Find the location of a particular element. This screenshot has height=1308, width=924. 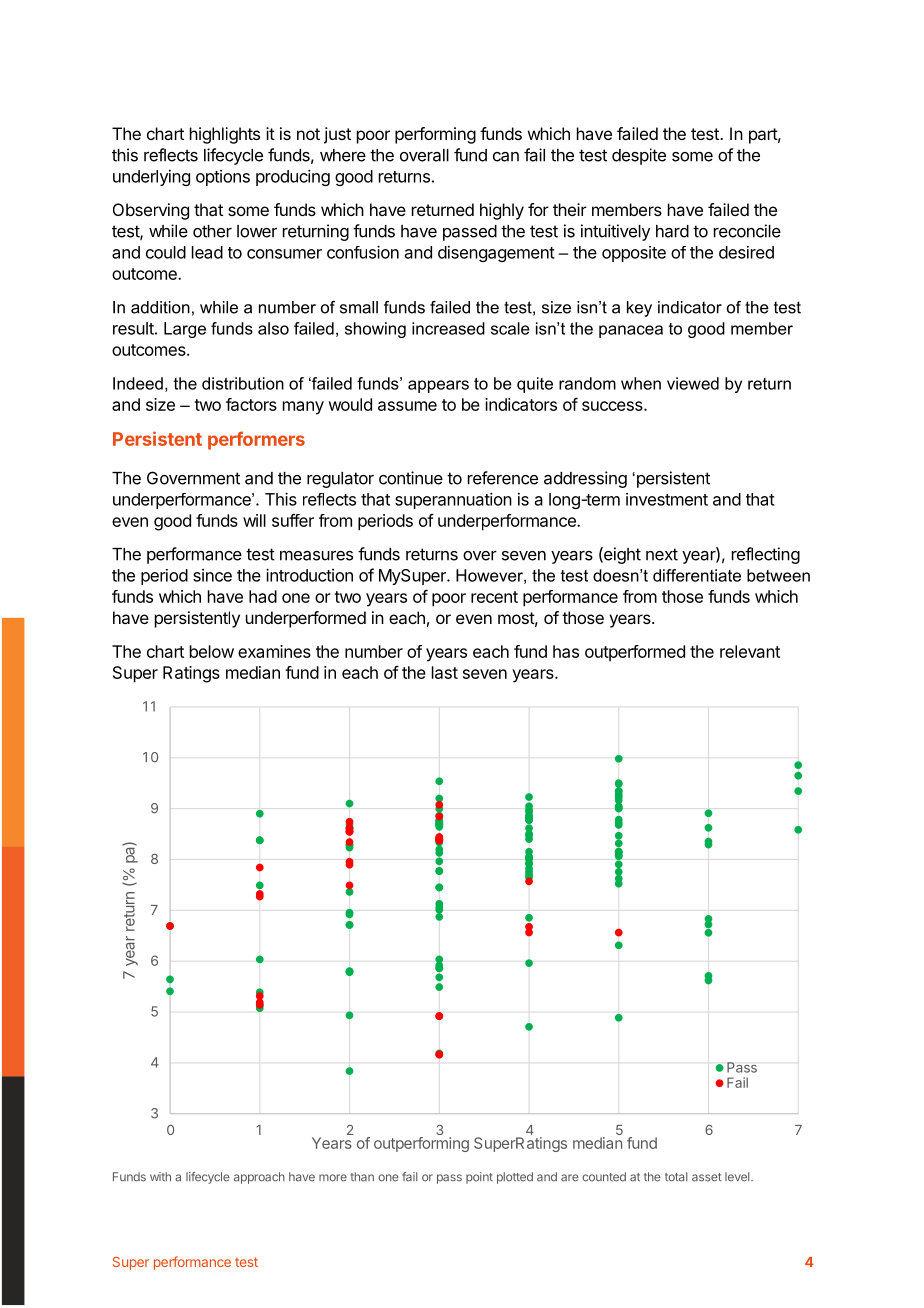

can is located at coordinates (506, 157).
